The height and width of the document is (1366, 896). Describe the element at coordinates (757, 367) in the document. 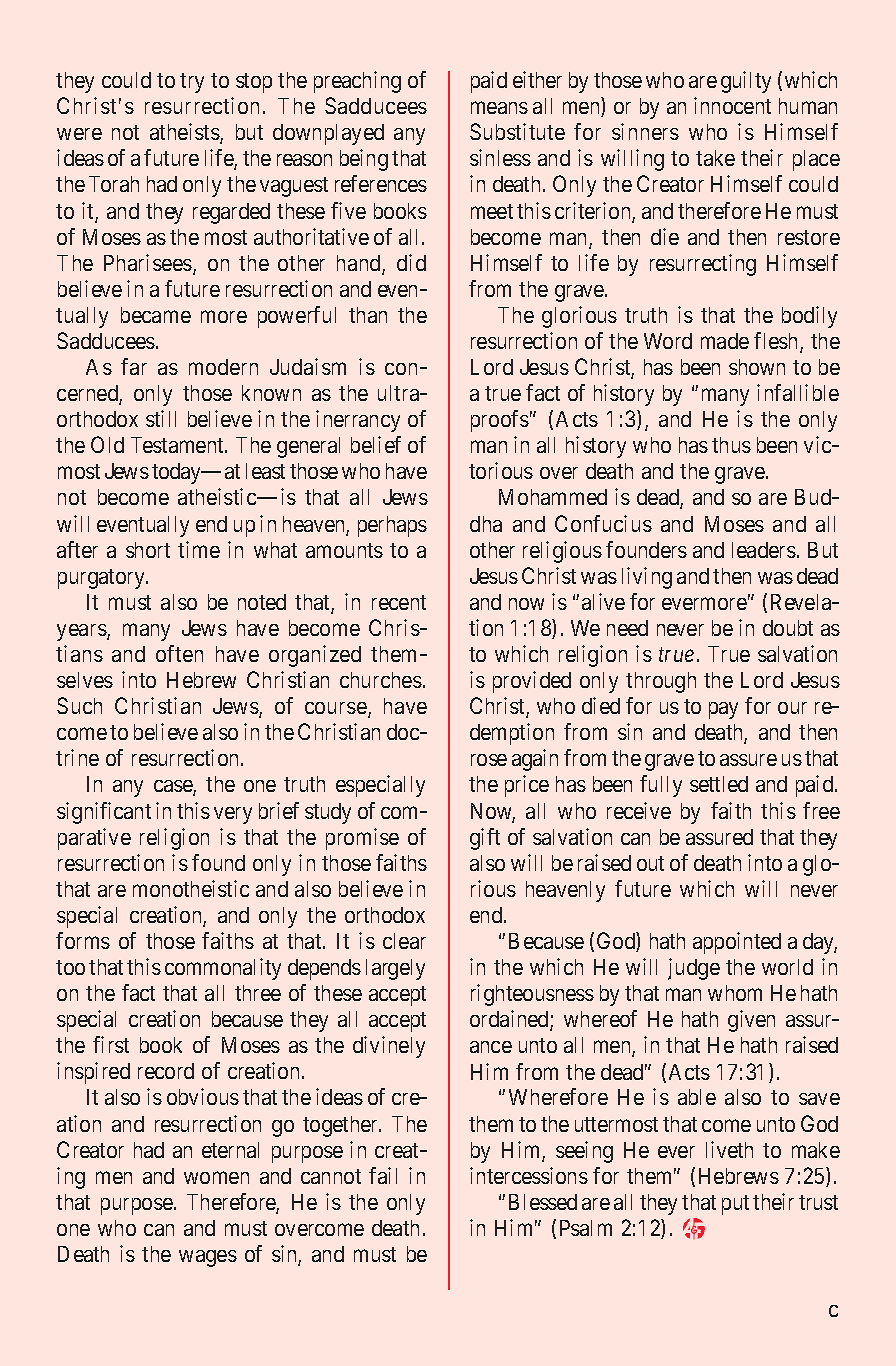

I see `shown` at that location.
